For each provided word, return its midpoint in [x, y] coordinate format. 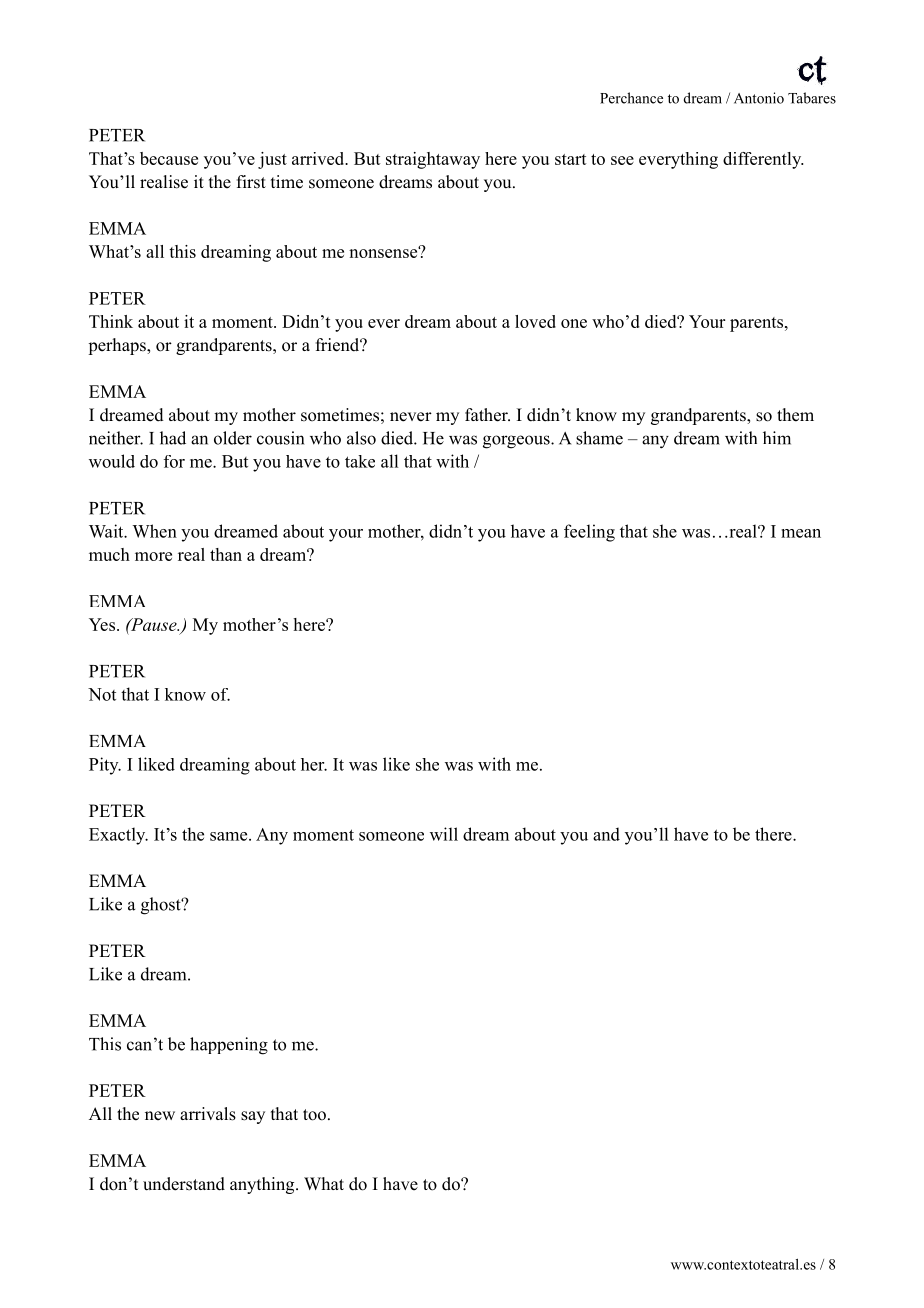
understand [184, 1184]
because [169, 158]
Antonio [759, 98]
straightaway [433, 160]
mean [801, 533]
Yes [102, 624]
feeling [589, 533]
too [314, 1115]
